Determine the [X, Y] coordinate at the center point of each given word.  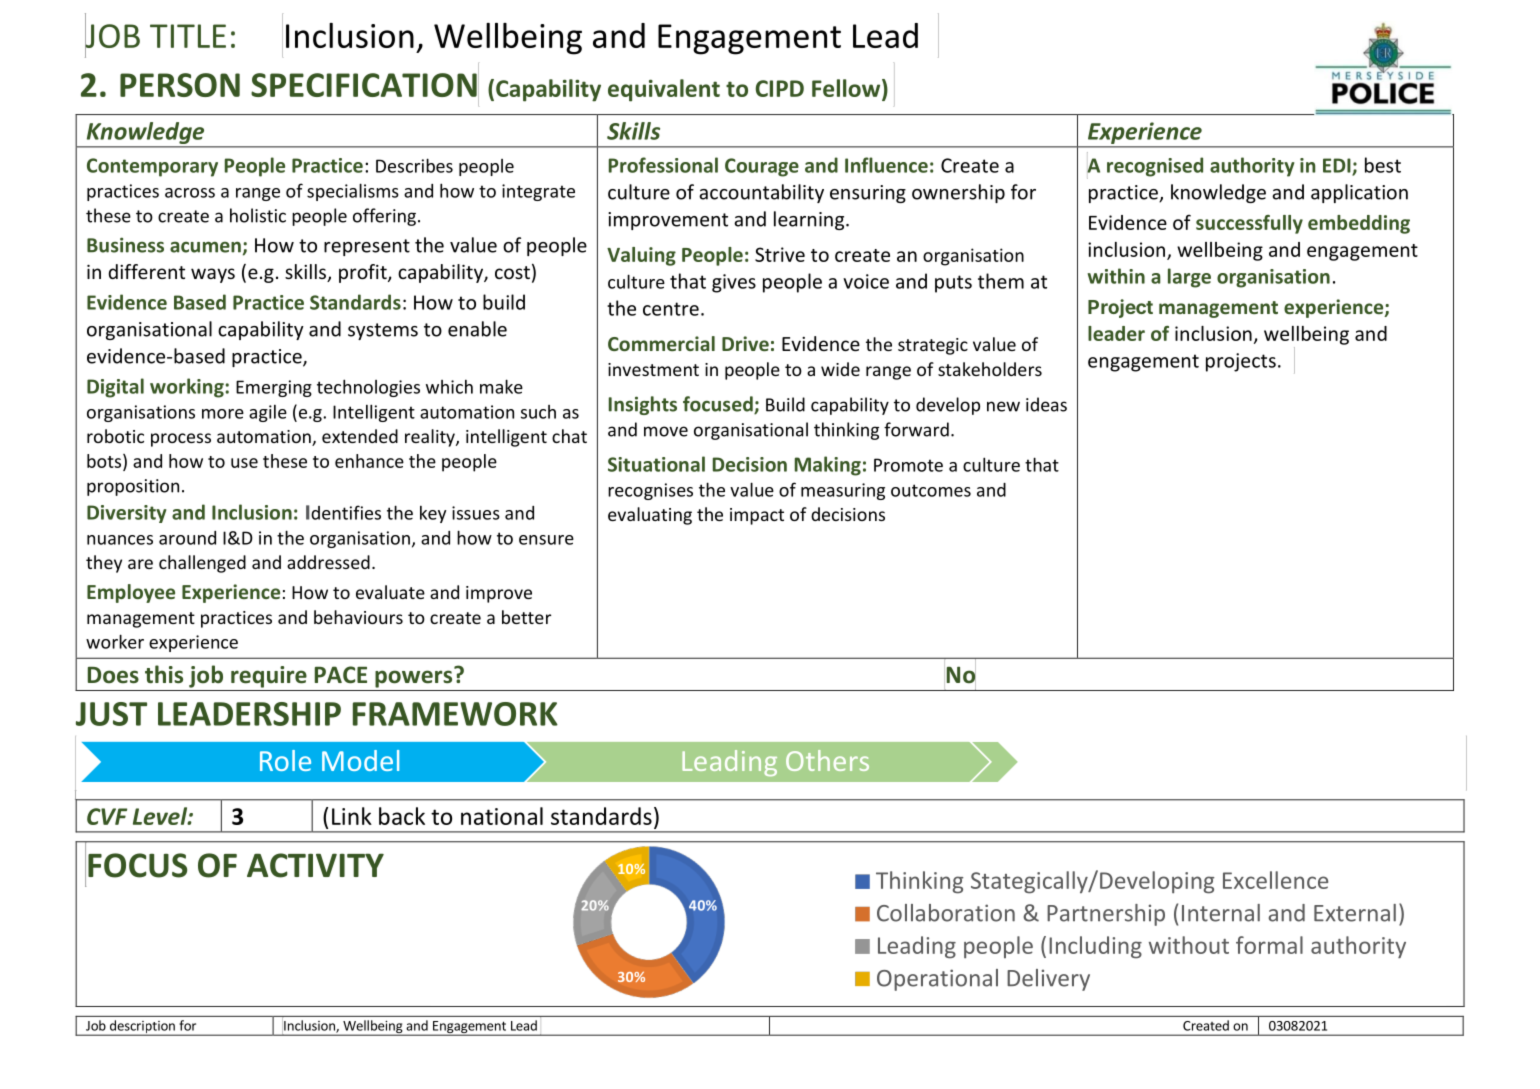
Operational [937, 980]
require [269, 677]
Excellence [1275, 880]
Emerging [274, 388]
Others [827, 760]
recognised [1155, 167]
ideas [1046, 404]
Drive [745, 343]
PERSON [180, 85]
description [142, 1028]
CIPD [780, 88]
